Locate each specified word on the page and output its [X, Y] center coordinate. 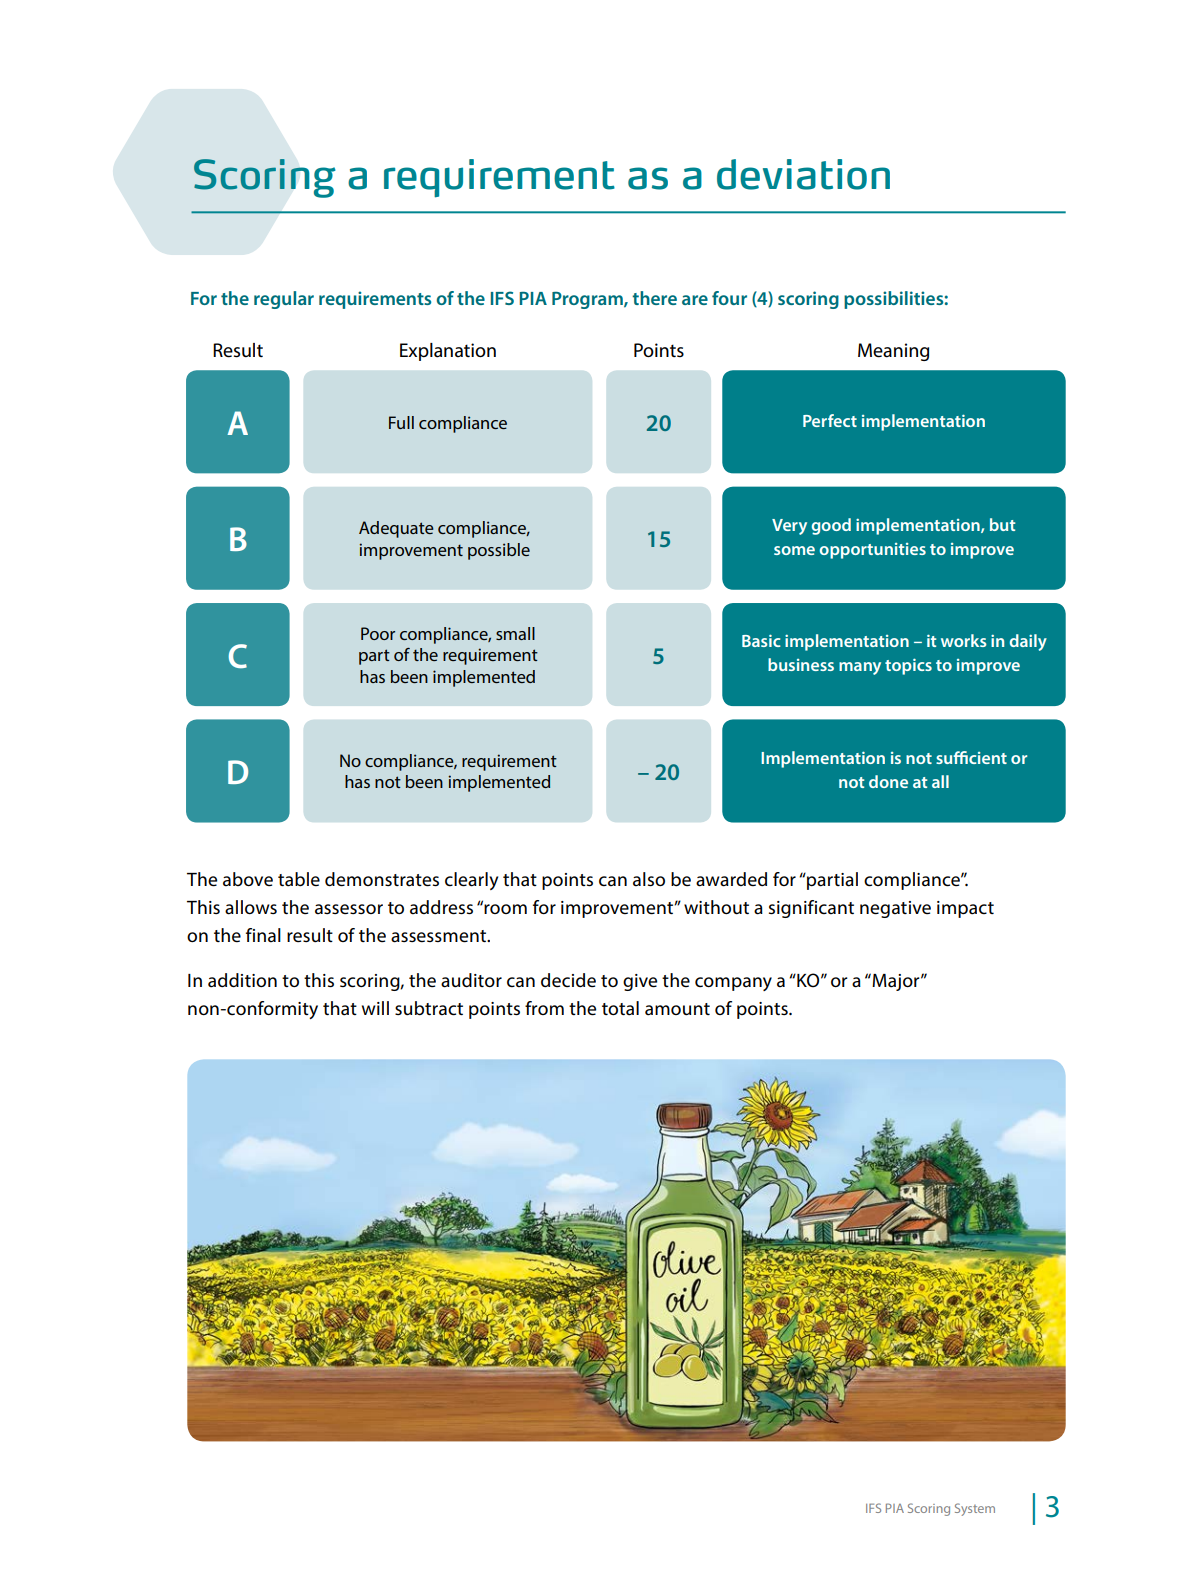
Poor [378, 633]
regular [284, 300]
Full [401, 422]
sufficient [971, 757]
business [801, 664]
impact [965, 909]
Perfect [830, 420]
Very [789, 527]
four [729, 298]
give [640, 982]
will [375, 1008]
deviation [803, 174]
